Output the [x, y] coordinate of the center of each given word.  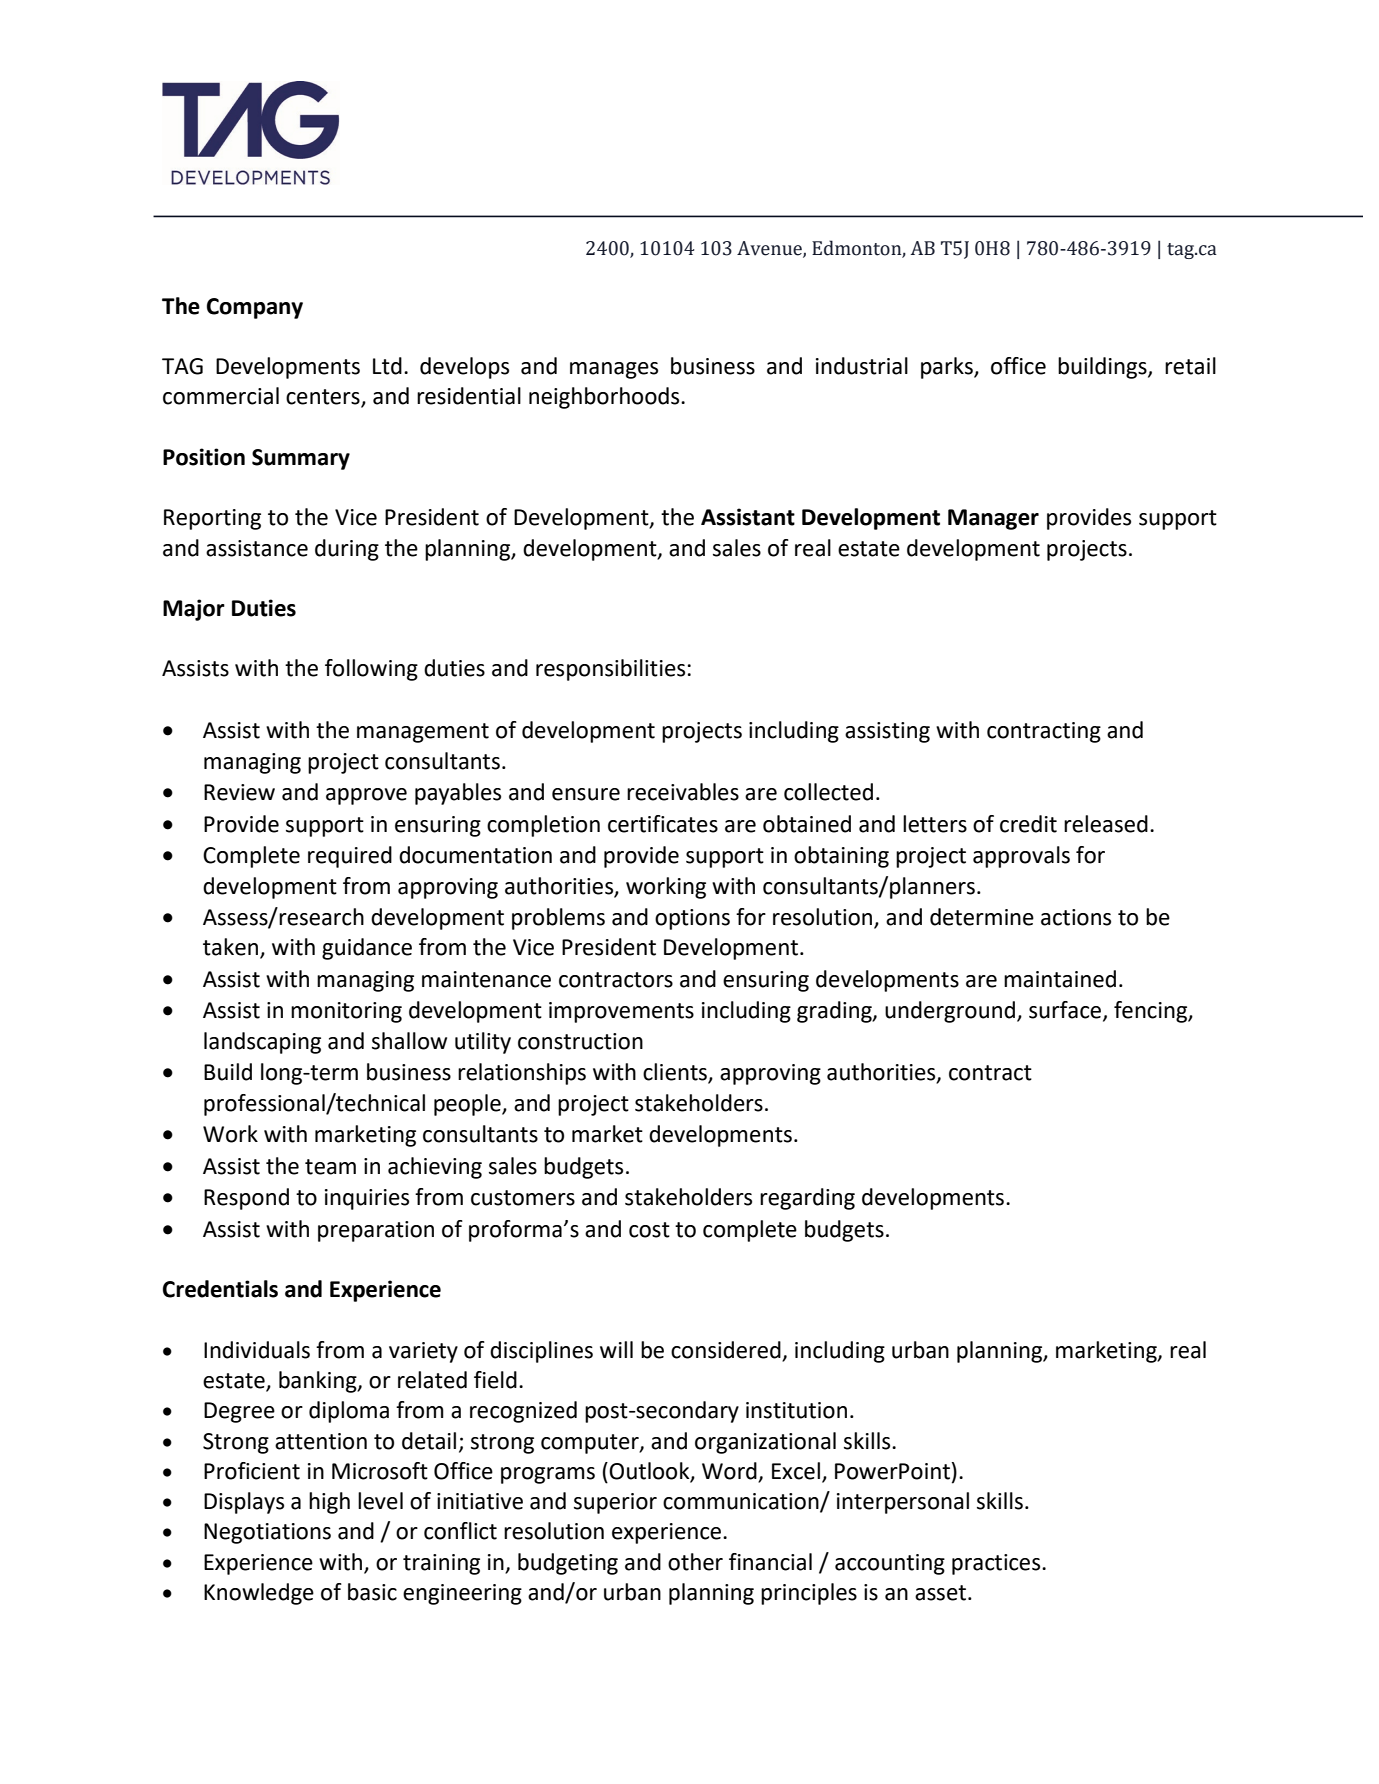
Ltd [387, 366]
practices [997, 1564]
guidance [367, 949]
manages [614, 370]
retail [1190, 366]
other [695, 1562]
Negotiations [267, 1533]
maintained [1060, 979]
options [692, 919]
